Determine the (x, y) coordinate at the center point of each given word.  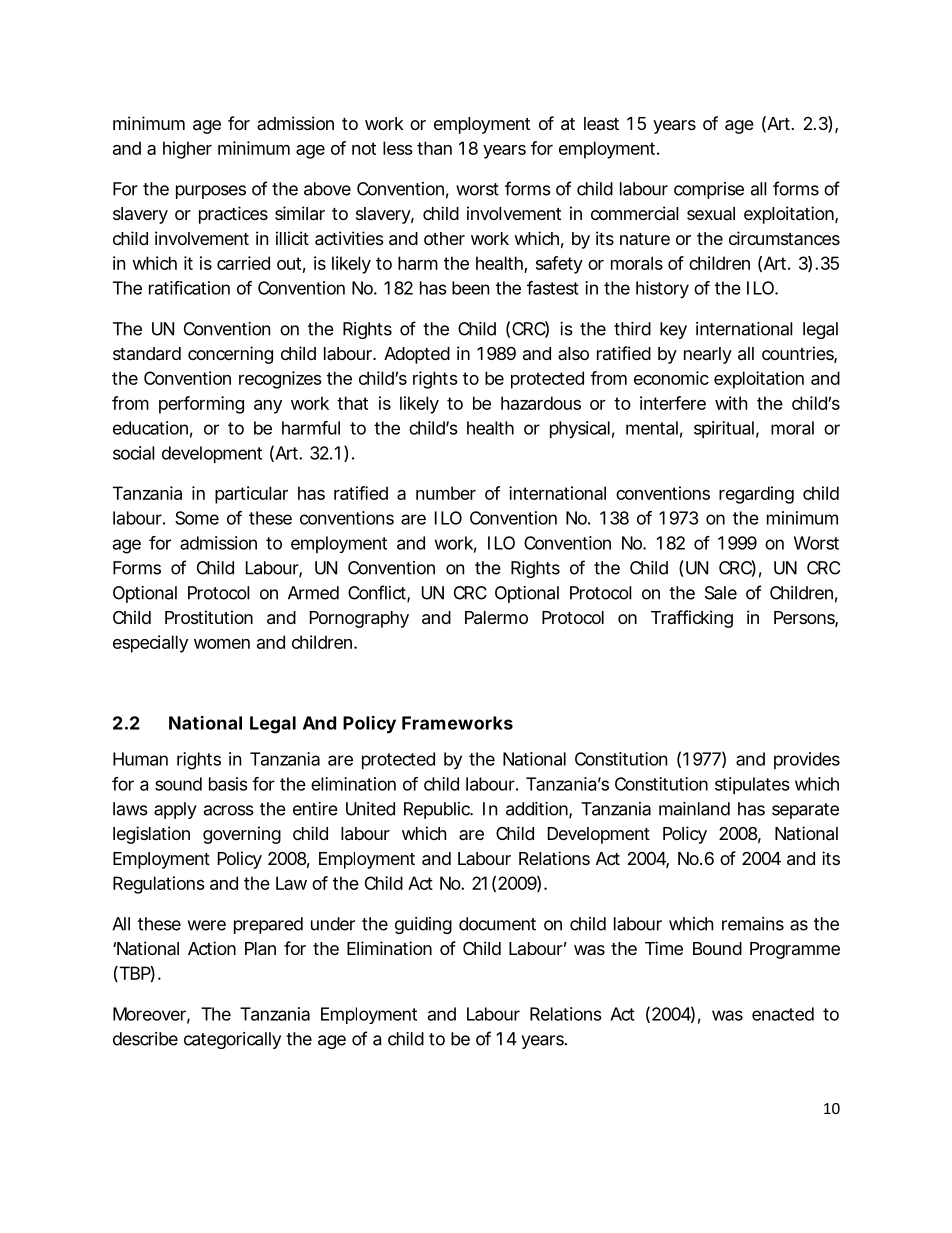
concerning (230, 355)
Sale (721, 593)
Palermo (496, 618)
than (434, 148)
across (229, 810)
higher (187, 150)
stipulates (752, 785)
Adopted (417, 355)
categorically (232, 1040)
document (497, 924)
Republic (438, 810)
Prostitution (209, 617)
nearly (708, 355)
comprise (709, 190)
